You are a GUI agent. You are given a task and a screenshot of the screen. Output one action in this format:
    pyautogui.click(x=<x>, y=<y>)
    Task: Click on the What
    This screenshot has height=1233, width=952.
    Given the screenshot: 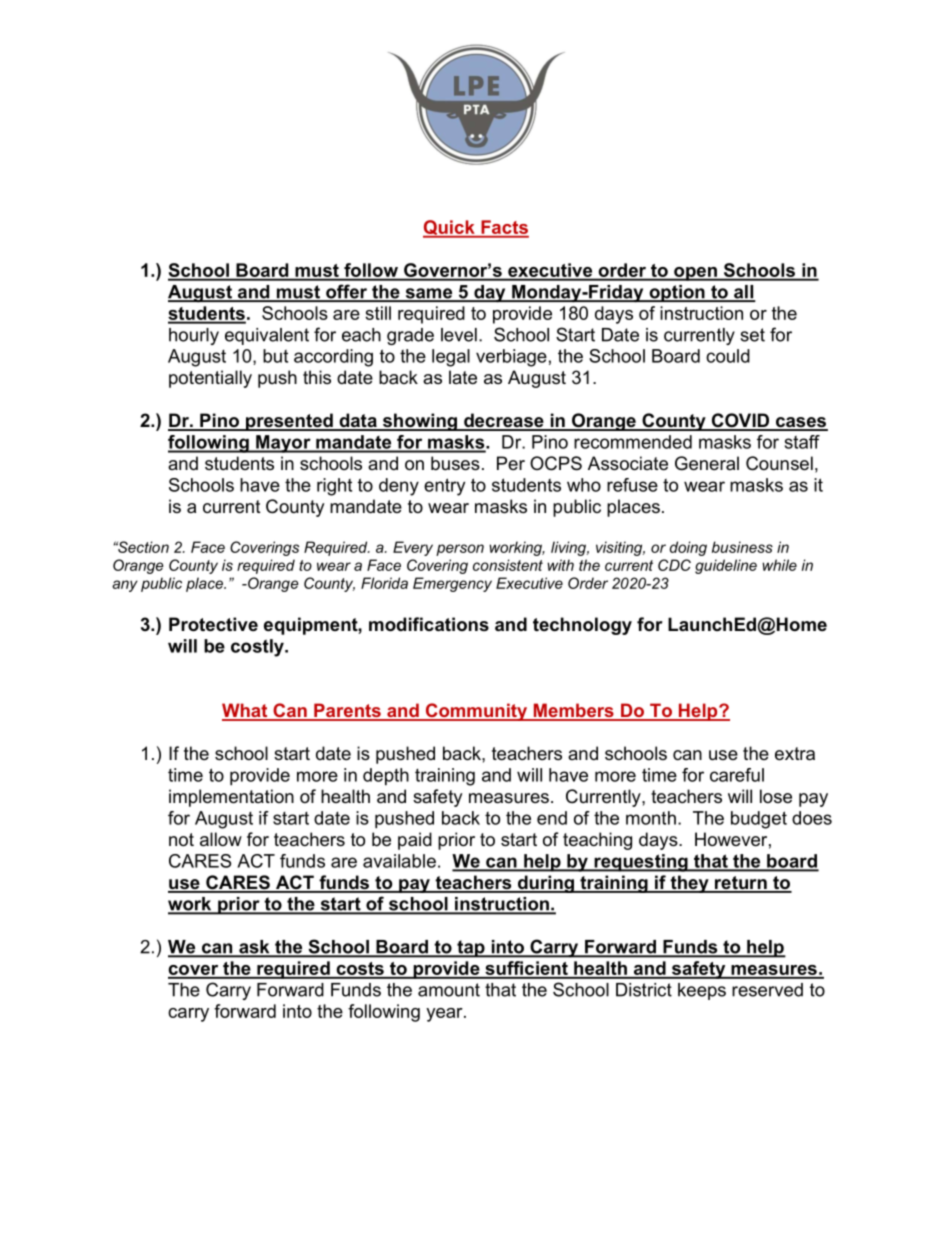 What is the action you would take?
    pyautogui.click(x=246, y=711)
